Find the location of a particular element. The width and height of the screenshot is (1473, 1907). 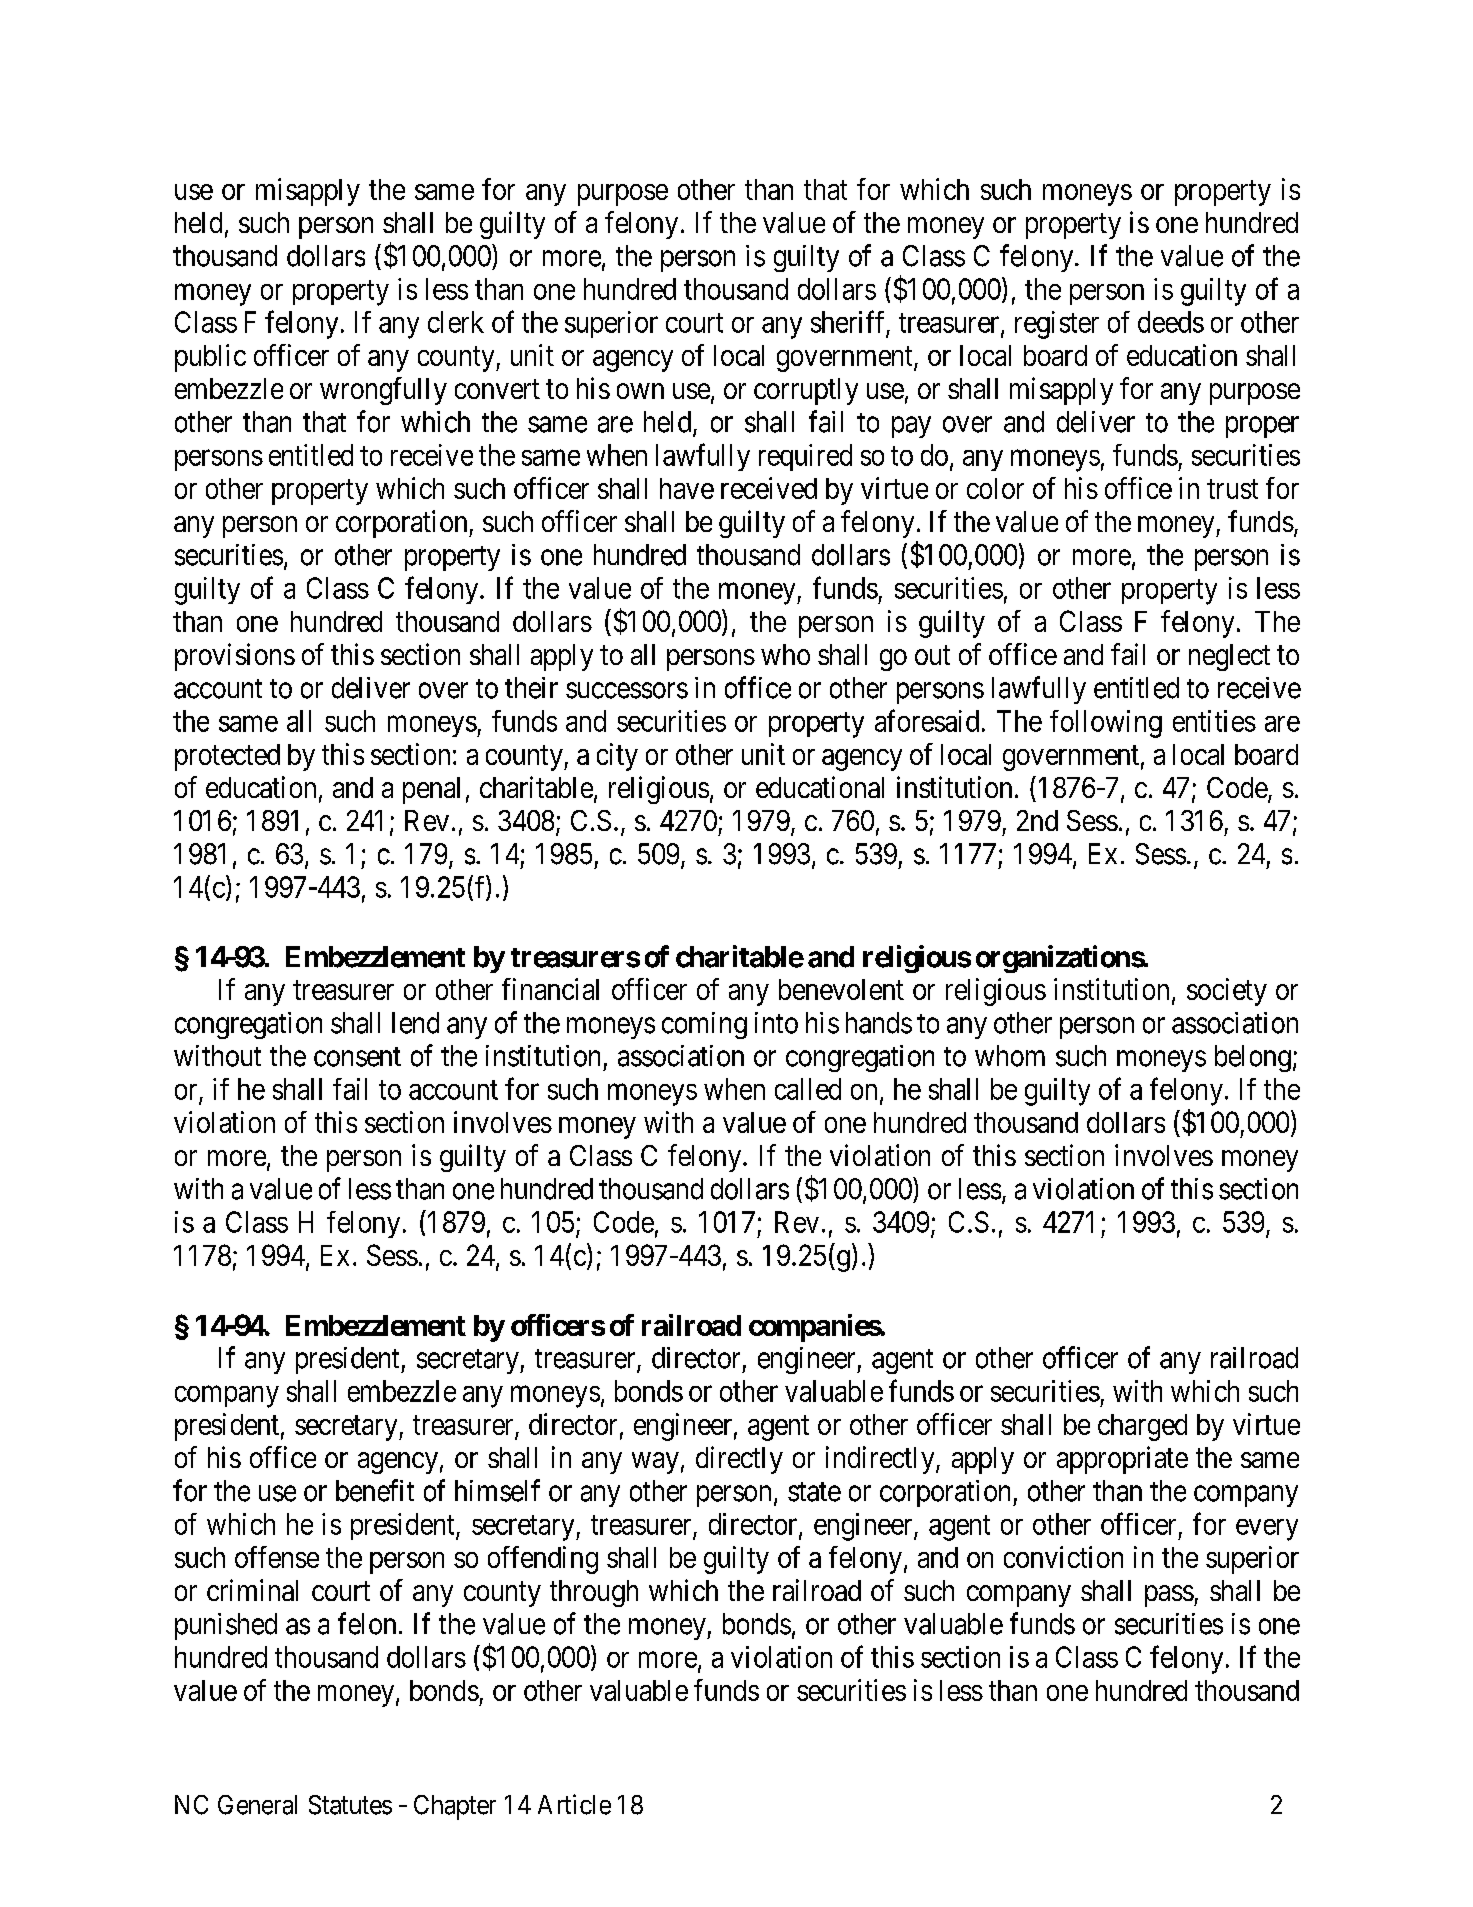

penal is located at coordinates (431, 790).
